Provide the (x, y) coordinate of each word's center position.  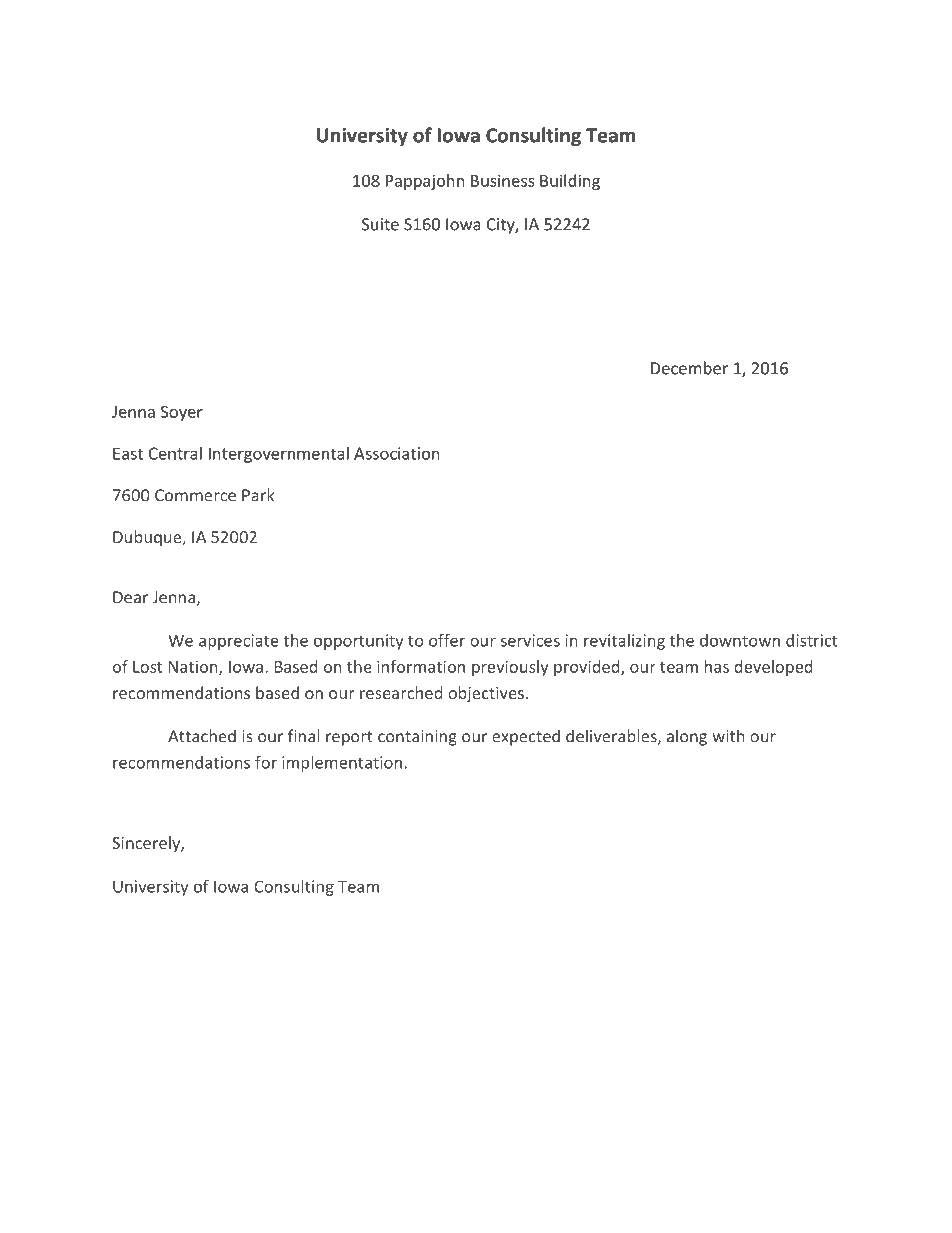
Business (503, 180)
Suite (380, 224)
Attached (202, 736)
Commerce (195, 495)
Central (175, 453)
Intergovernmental (279, 455)
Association (397, 453)
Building (570, 182)
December (689, 368)
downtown (740, 640)
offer (447, 640)
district (812, 640)
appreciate (239, 642)
